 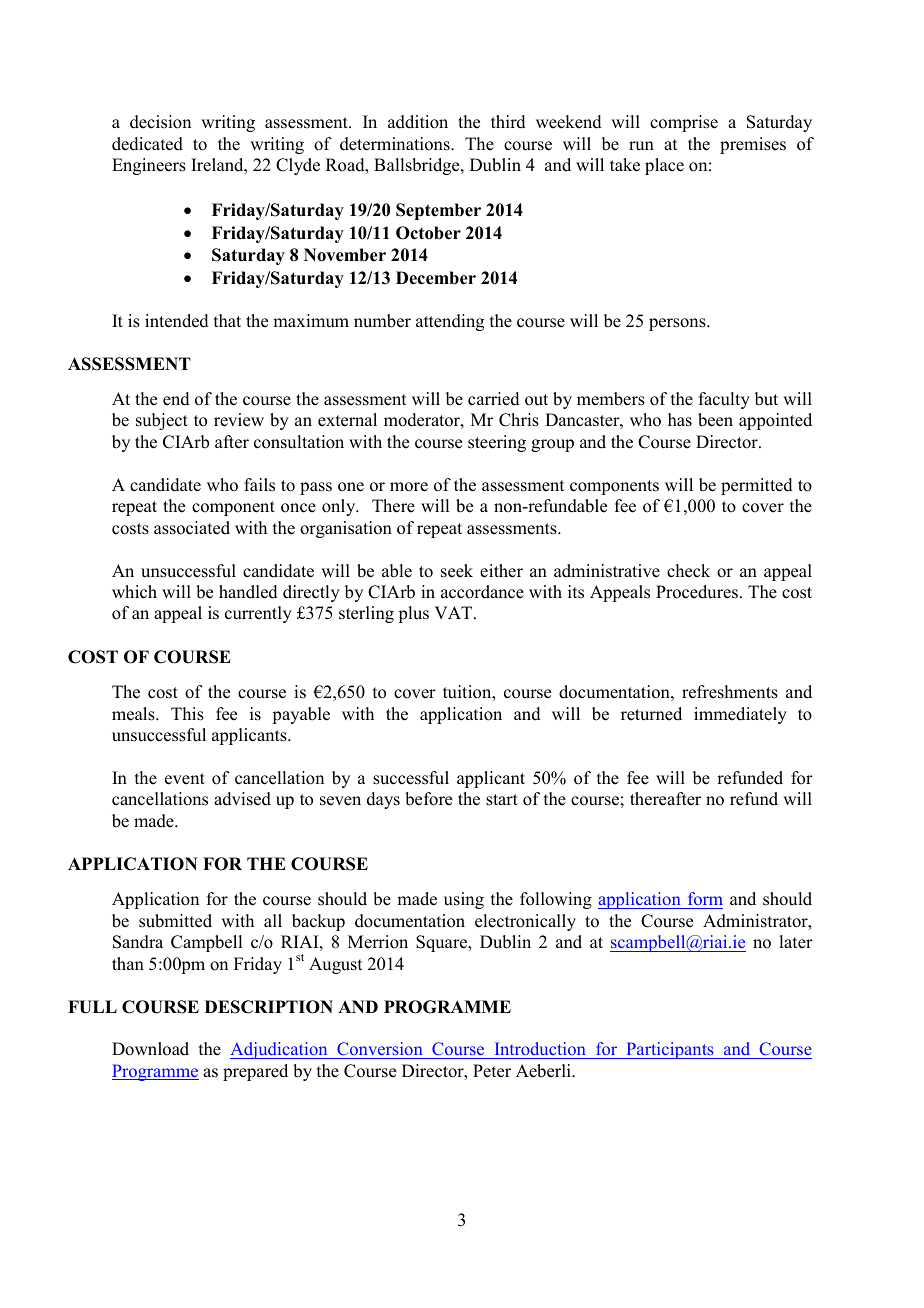 What do you see at coordinates (150, 1049) in the screenshot?
I see `Download` at bounding box center [150, 1049].
